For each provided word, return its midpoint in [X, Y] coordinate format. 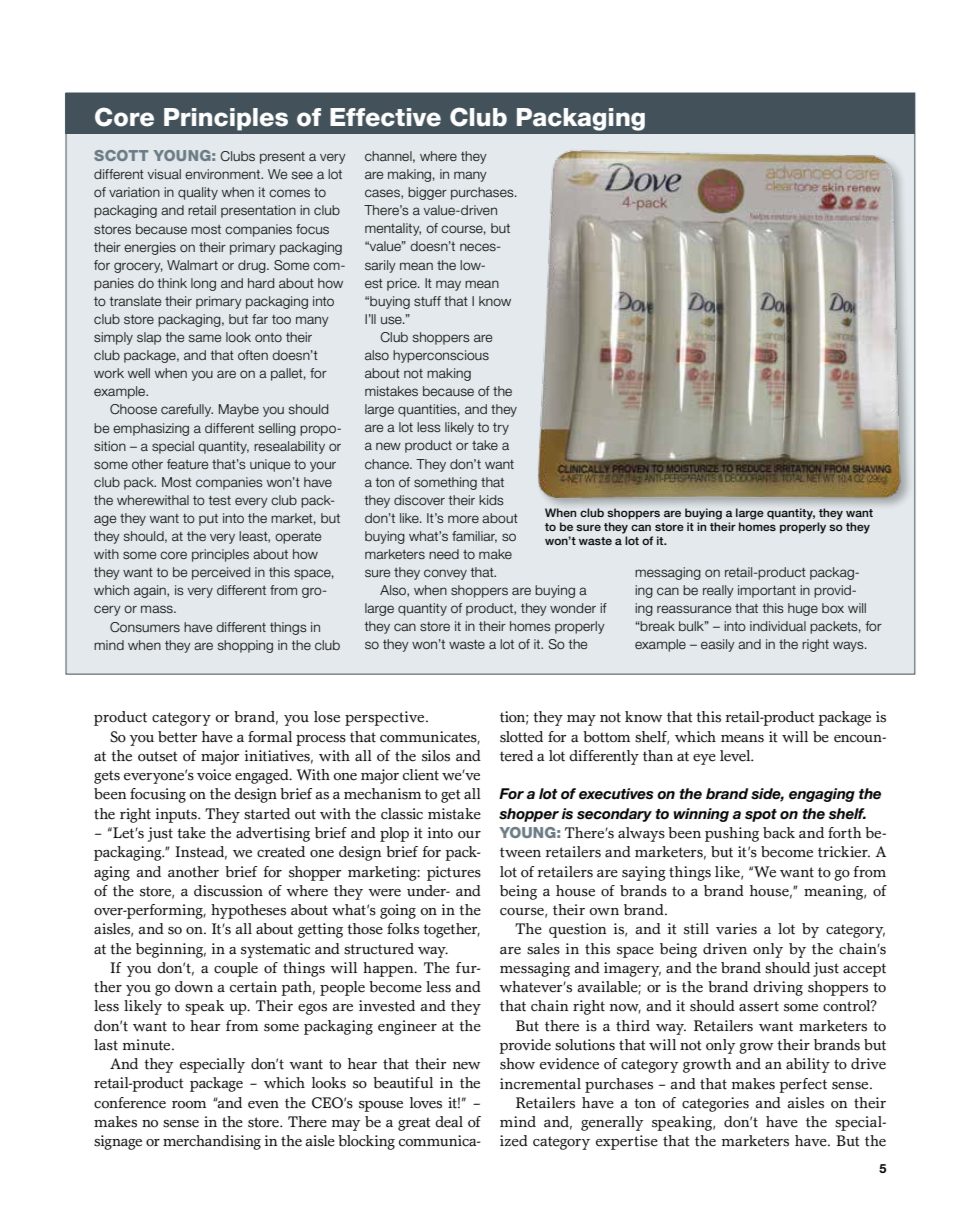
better [178, 737]
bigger [427, 193]
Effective [385, 117]
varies [736, 929]
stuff [427, 301]
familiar [474, 537]
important [767, 591]
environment [224, 174]
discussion [228, 891]
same [205, 338]
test [220, 500]
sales [543, 949]
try [501, 429]
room [189, 1105]
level [736, 756]
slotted [521, 737]
